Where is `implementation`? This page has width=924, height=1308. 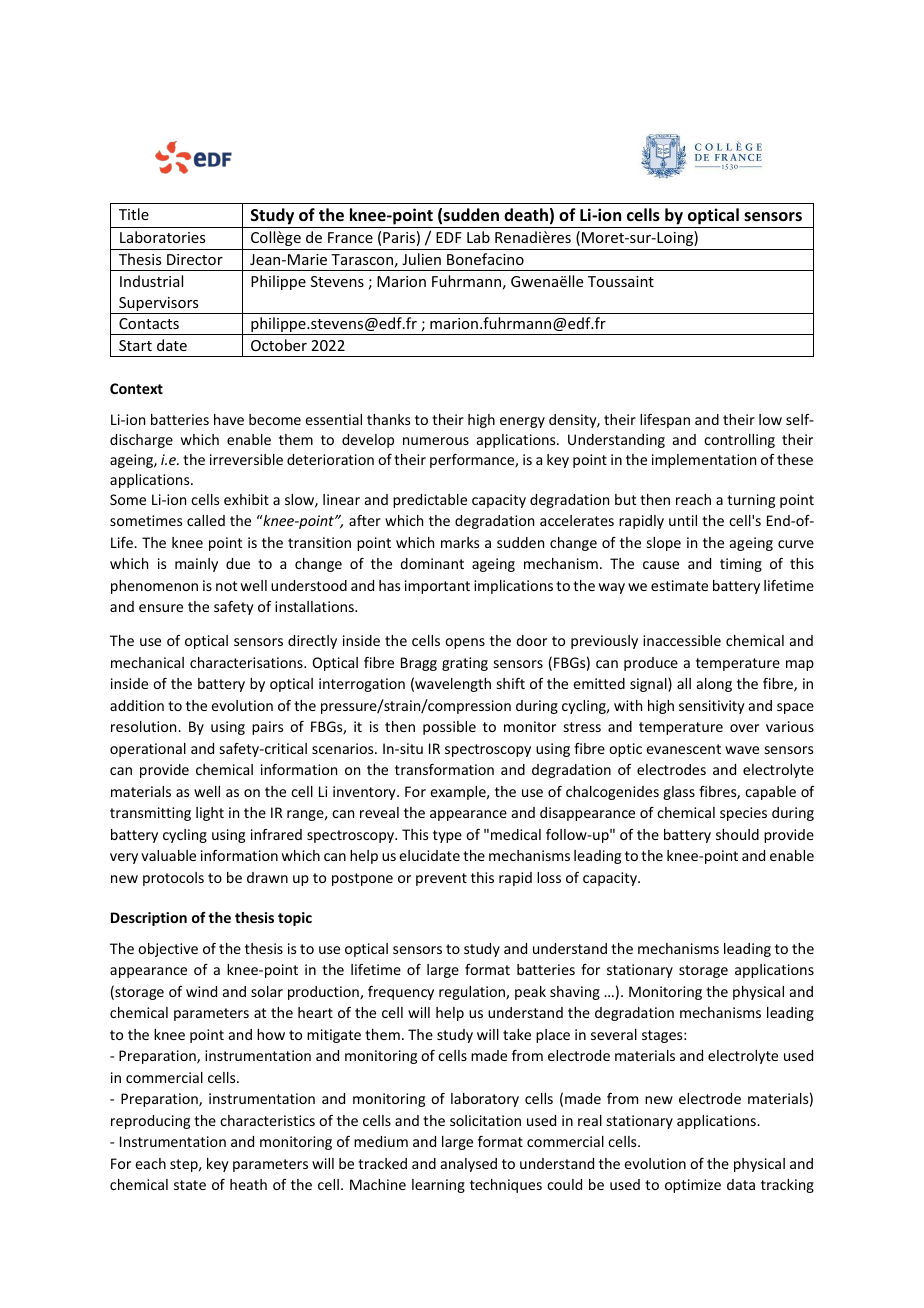 implementation is located at coordinates (704, 461).
